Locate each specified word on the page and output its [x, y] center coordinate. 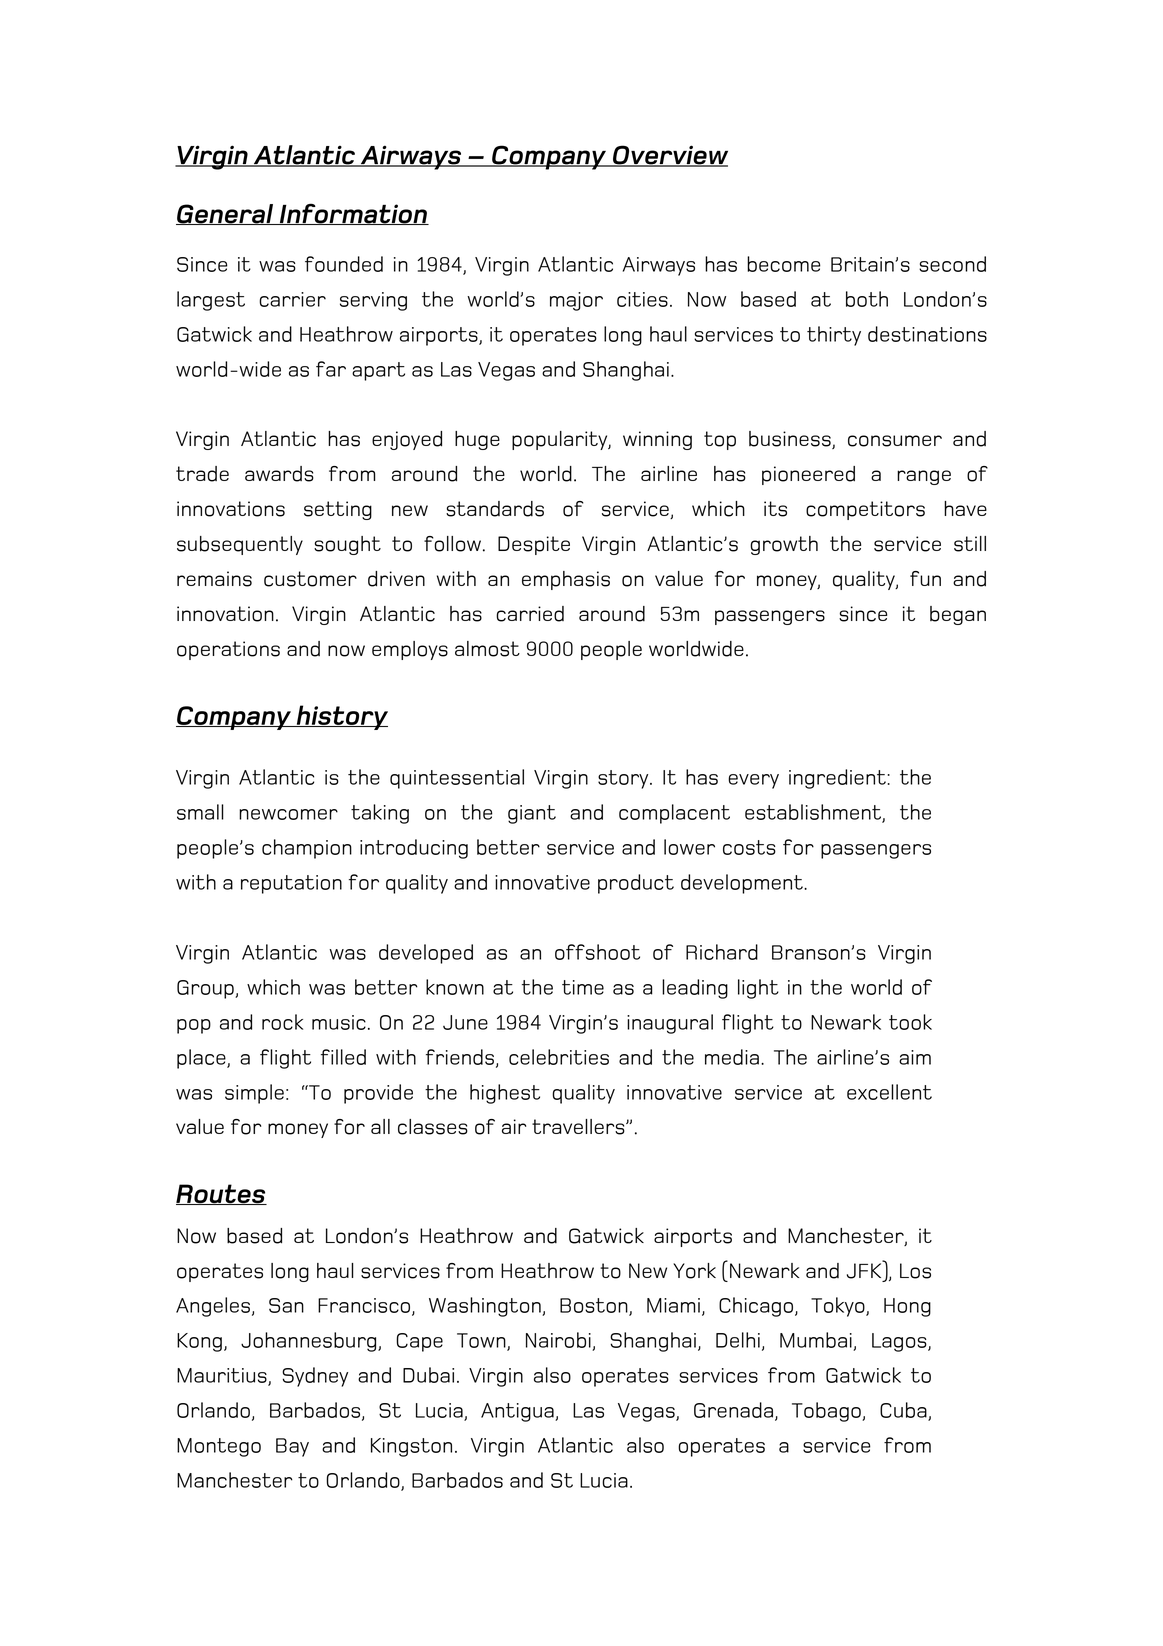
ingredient [837, 779]
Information [353, 214]
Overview [669, 156]
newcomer [288, 814]
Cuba [903, 1410]
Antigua [518, 1412]
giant [532, 814]
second [952, 264]
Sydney [315, 1377]
